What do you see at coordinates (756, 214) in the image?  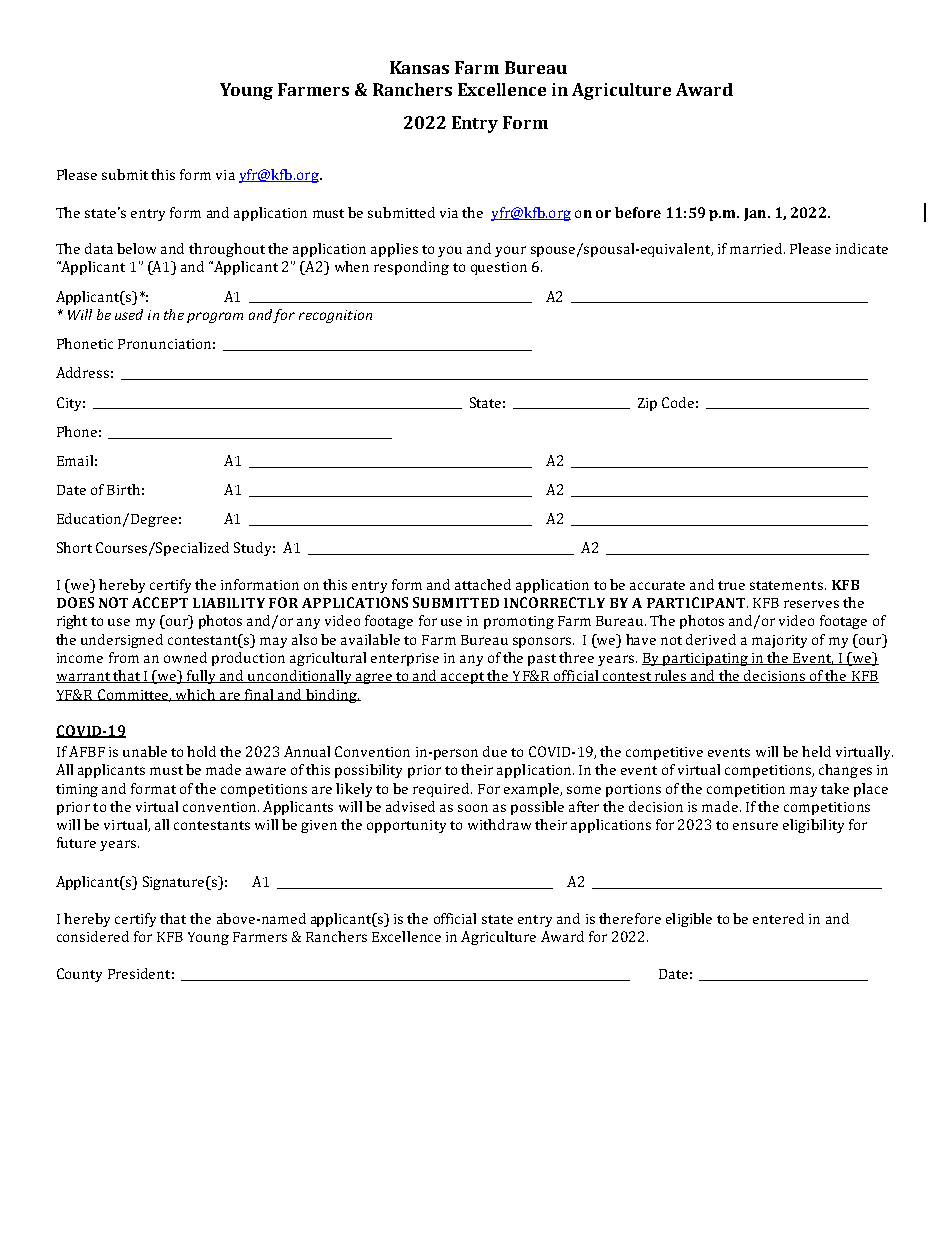 I see `Jan` at bounding box center [756, 214].
